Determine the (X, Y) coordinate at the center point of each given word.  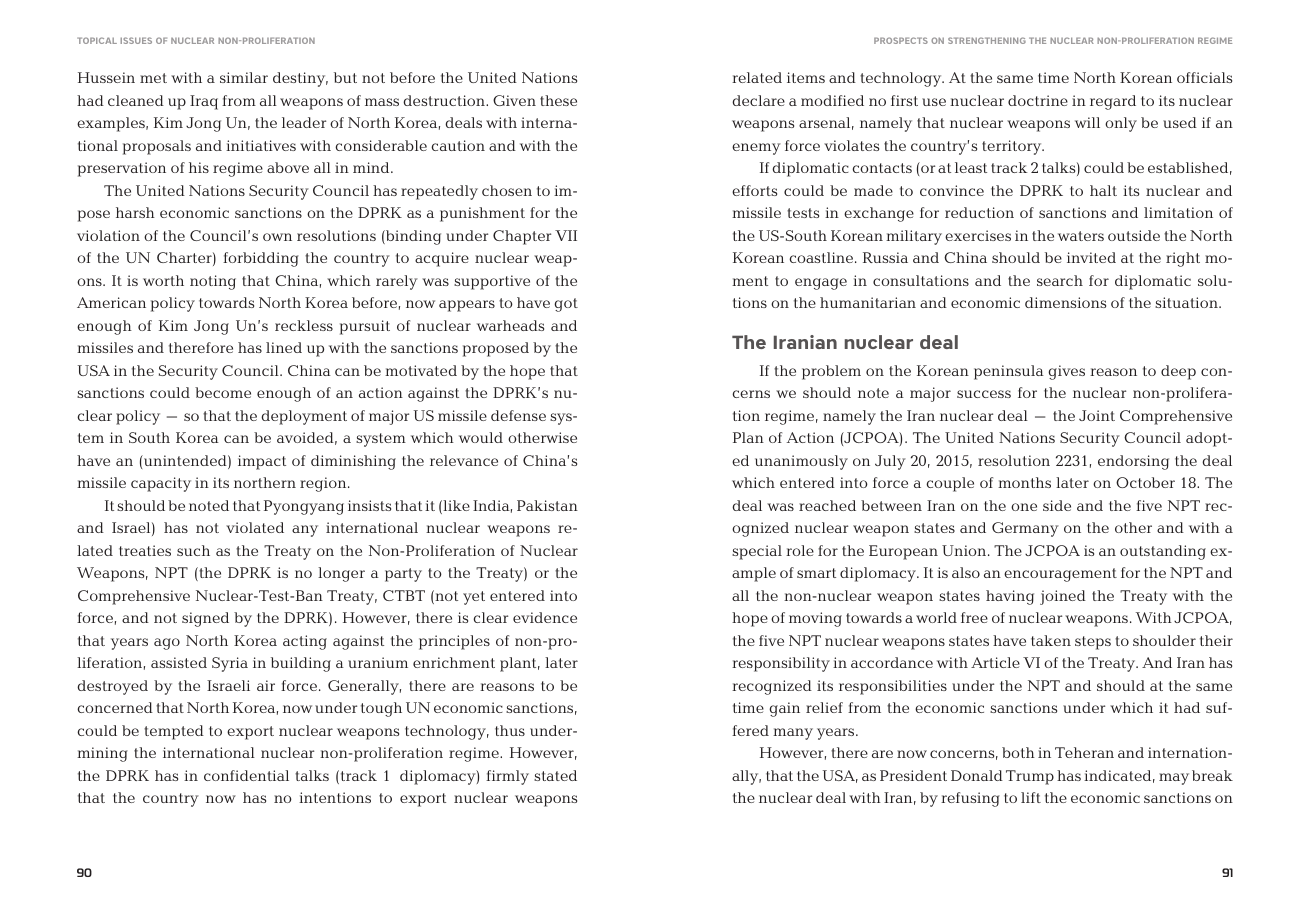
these (558, 100)
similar (244, 77)
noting (213, 282)
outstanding (1163, 552)
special (757, 552)
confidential (246, 775)
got (566, 305)
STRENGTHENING (987, 40)
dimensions (1065, 302)
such (193, 550)
